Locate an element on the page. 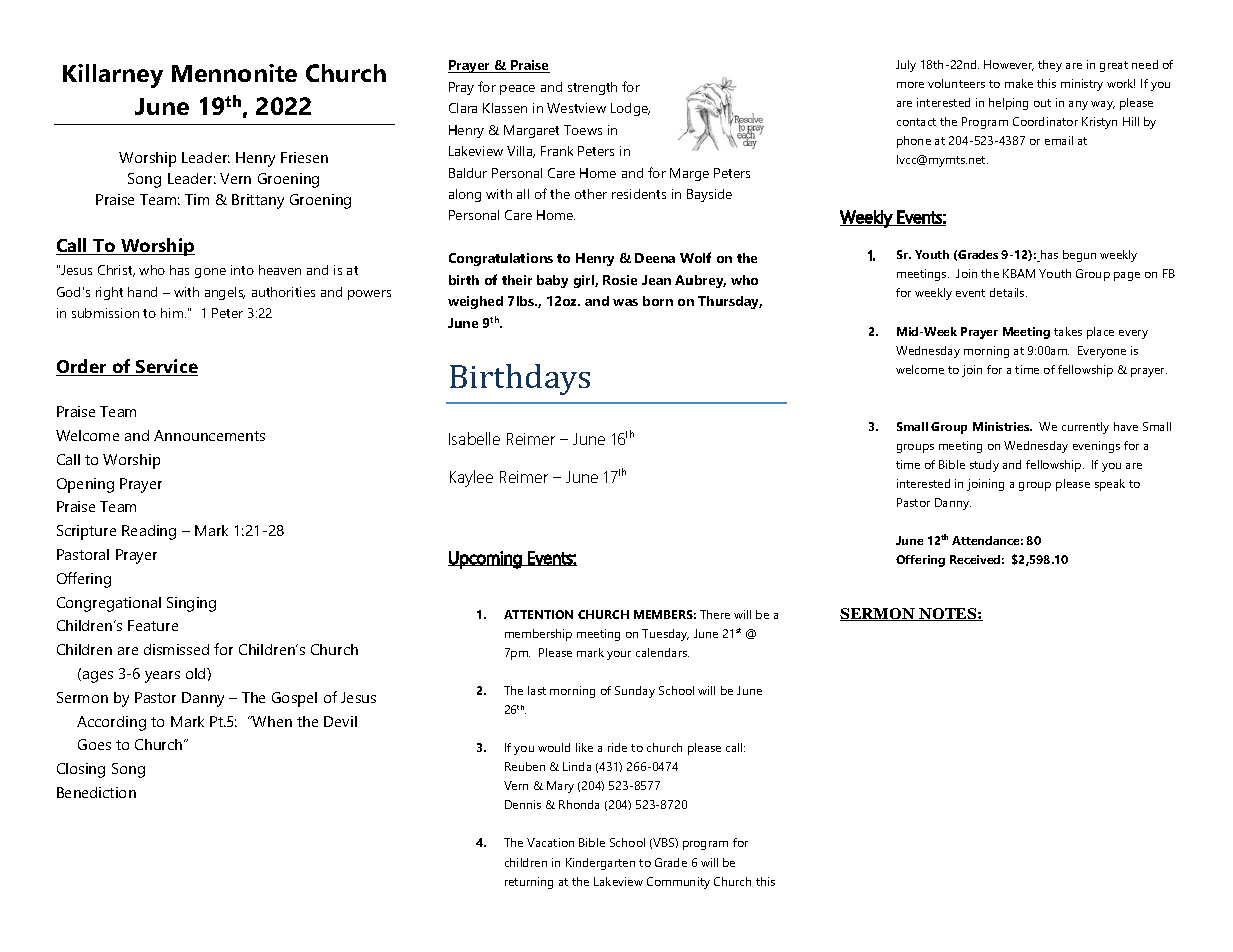  Community is located at coordinates (678, 883).
